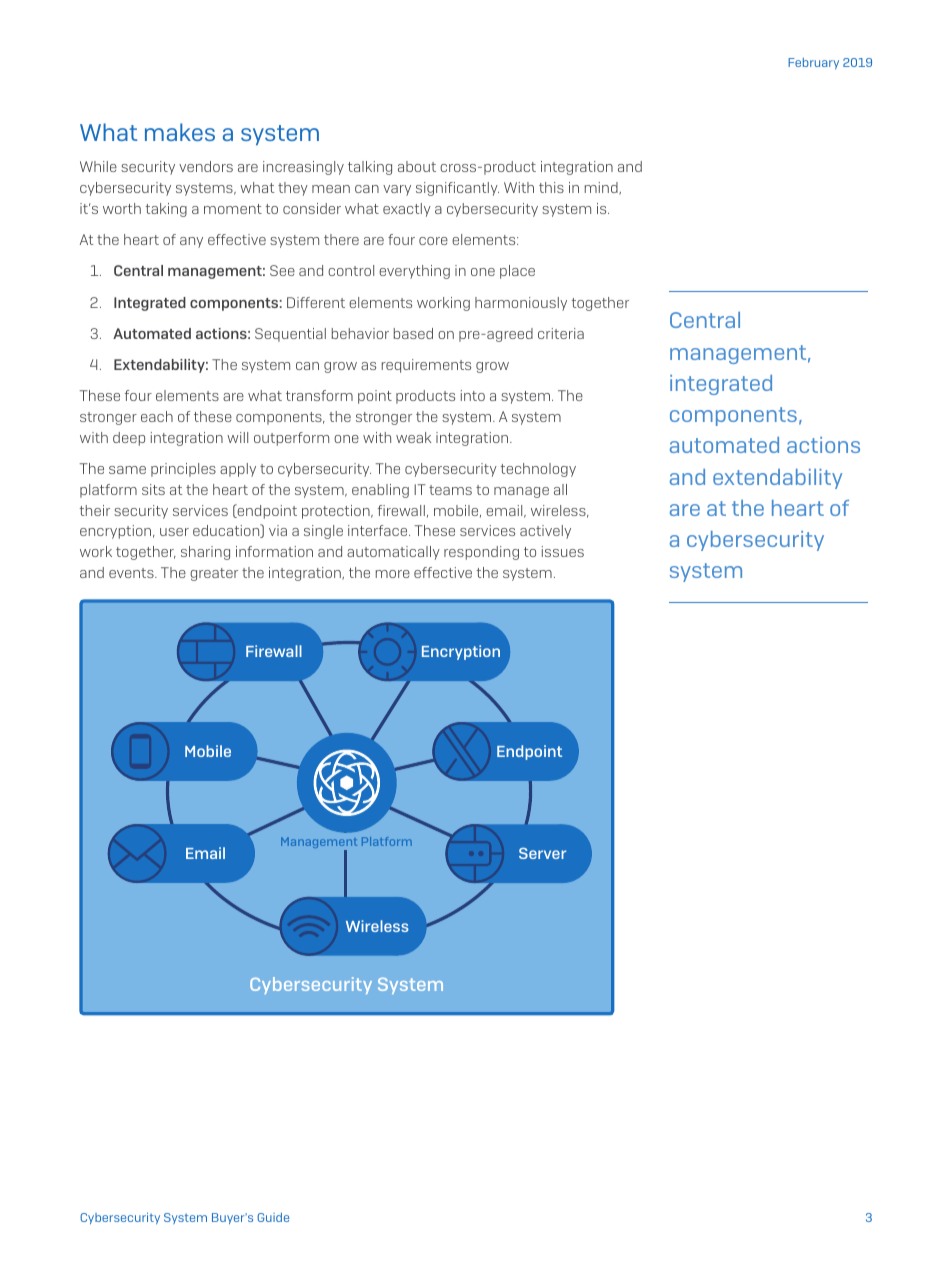 Image resolution: width=952 pixels, height=1270 pixels. I want to click on criteria, so click(561, 333).
